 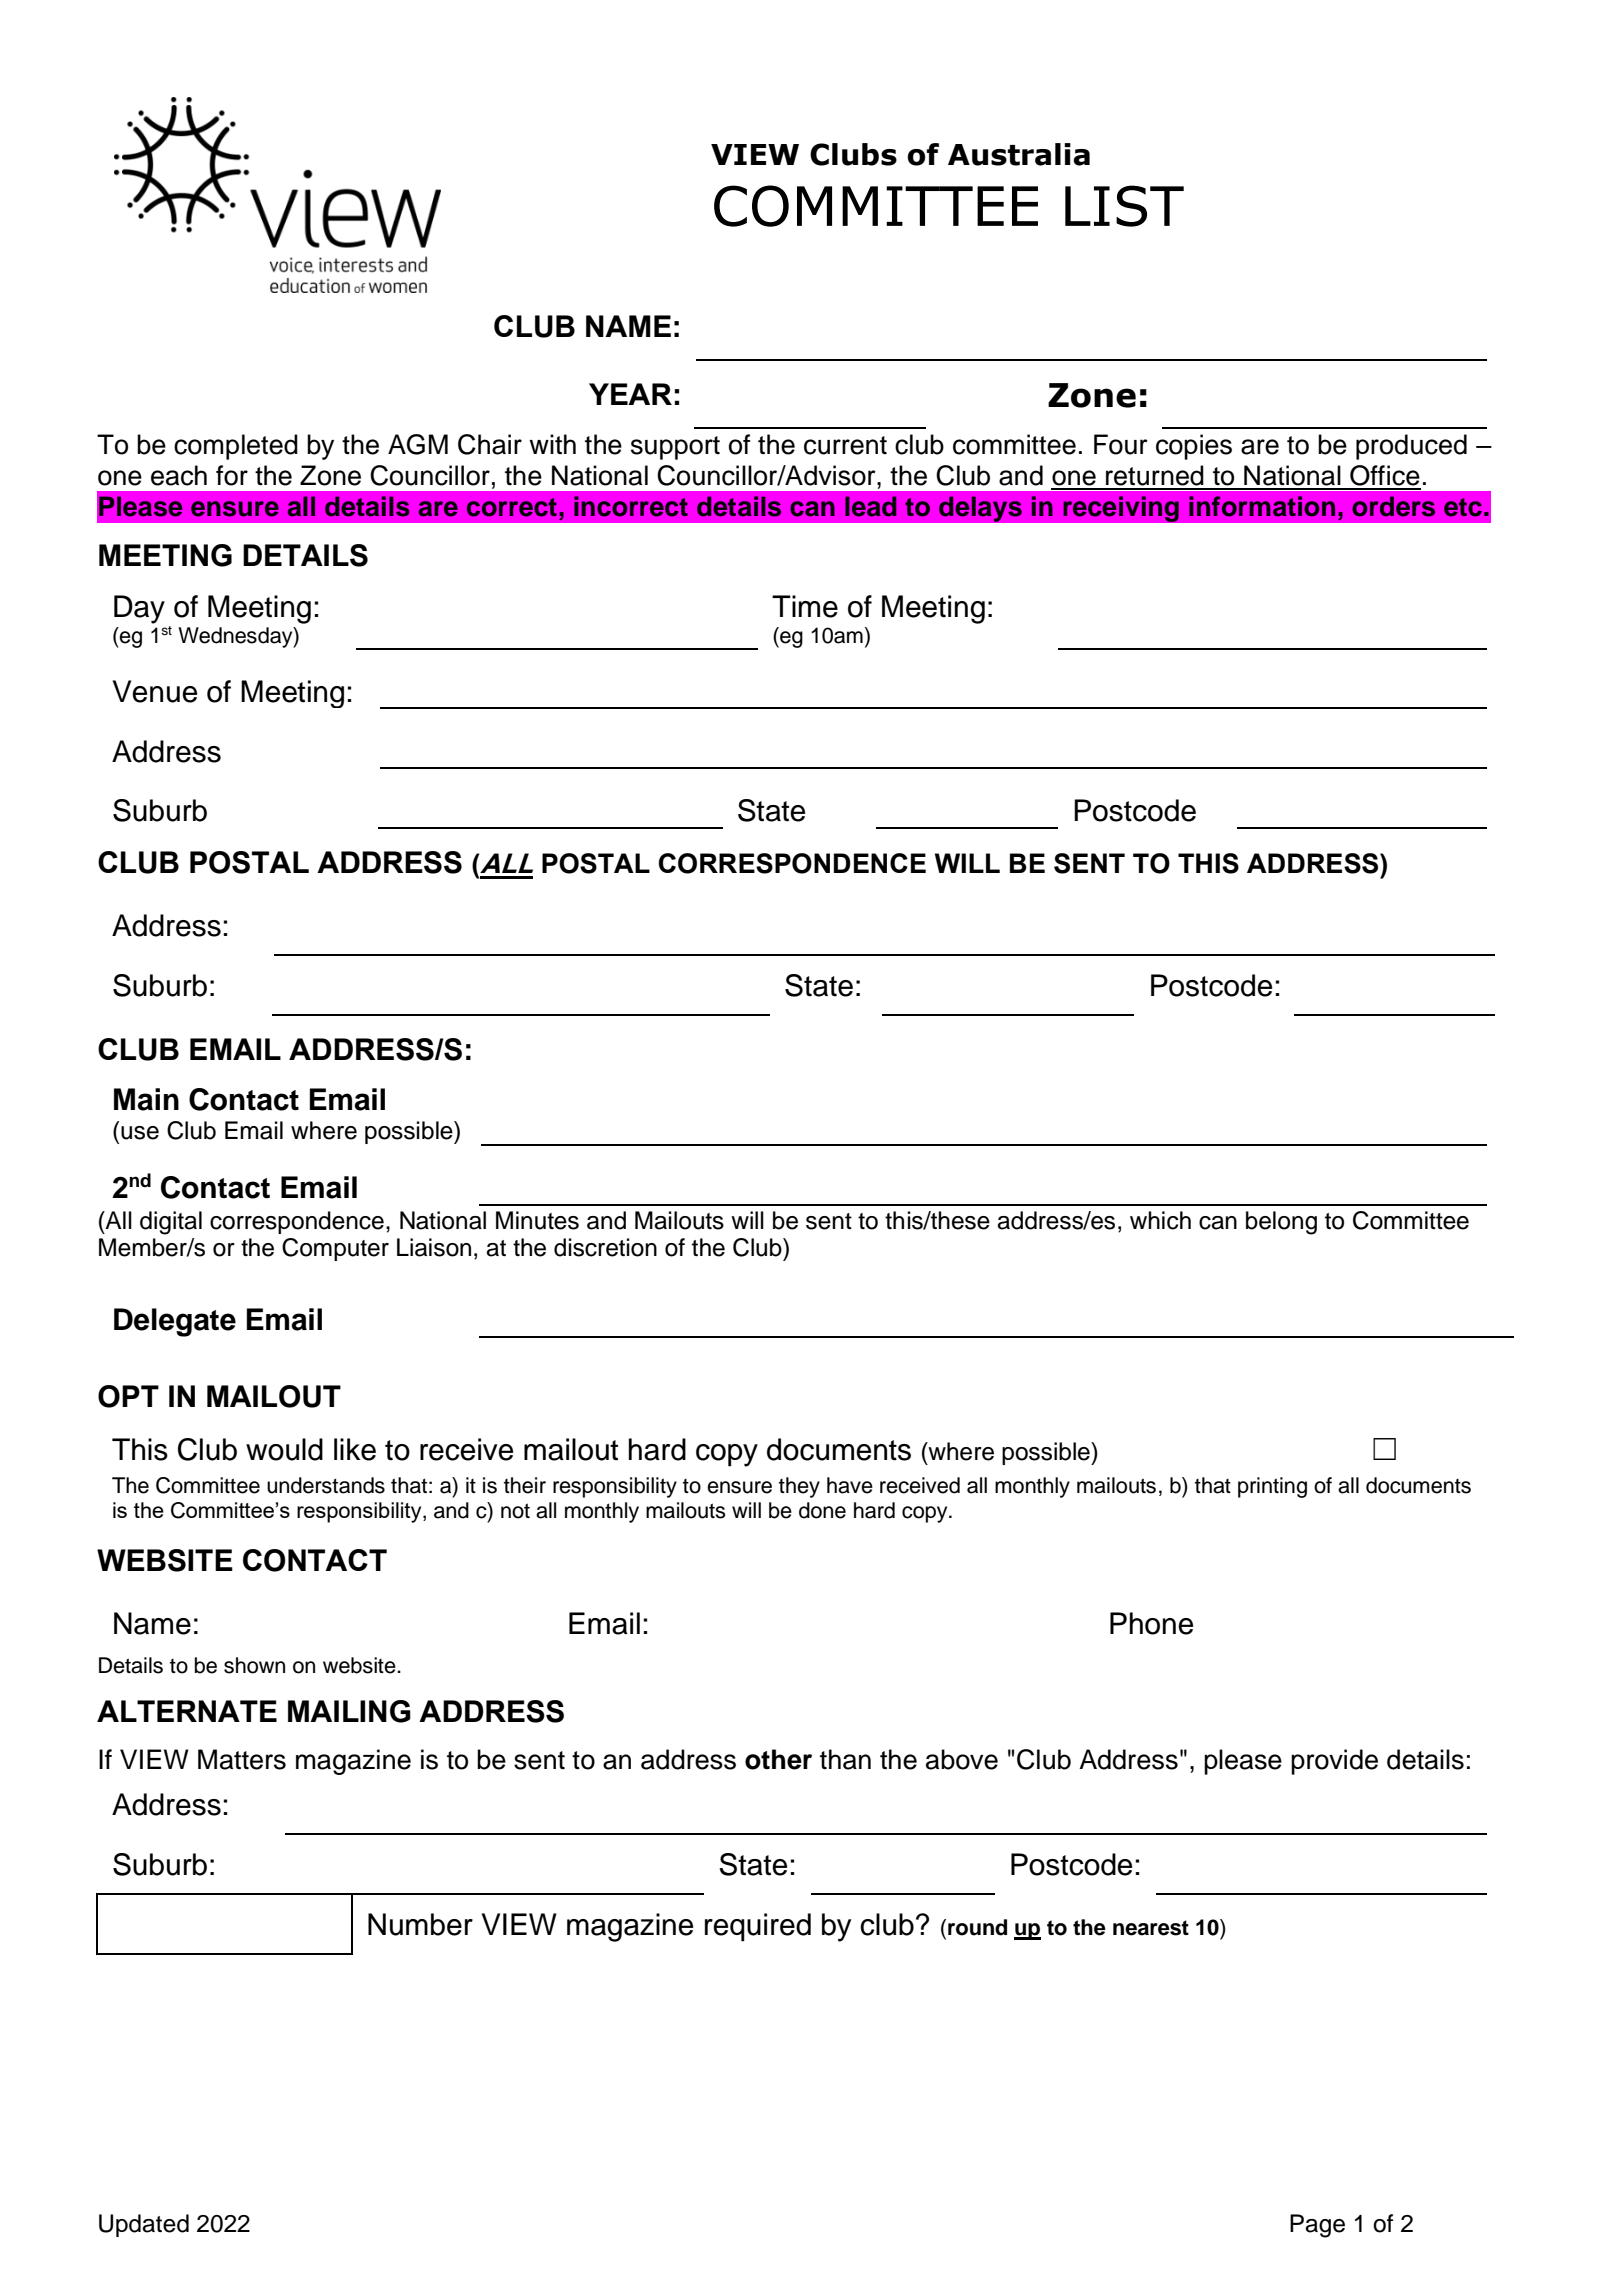 I want to click on Computer, so click(x=335, y=1249).
